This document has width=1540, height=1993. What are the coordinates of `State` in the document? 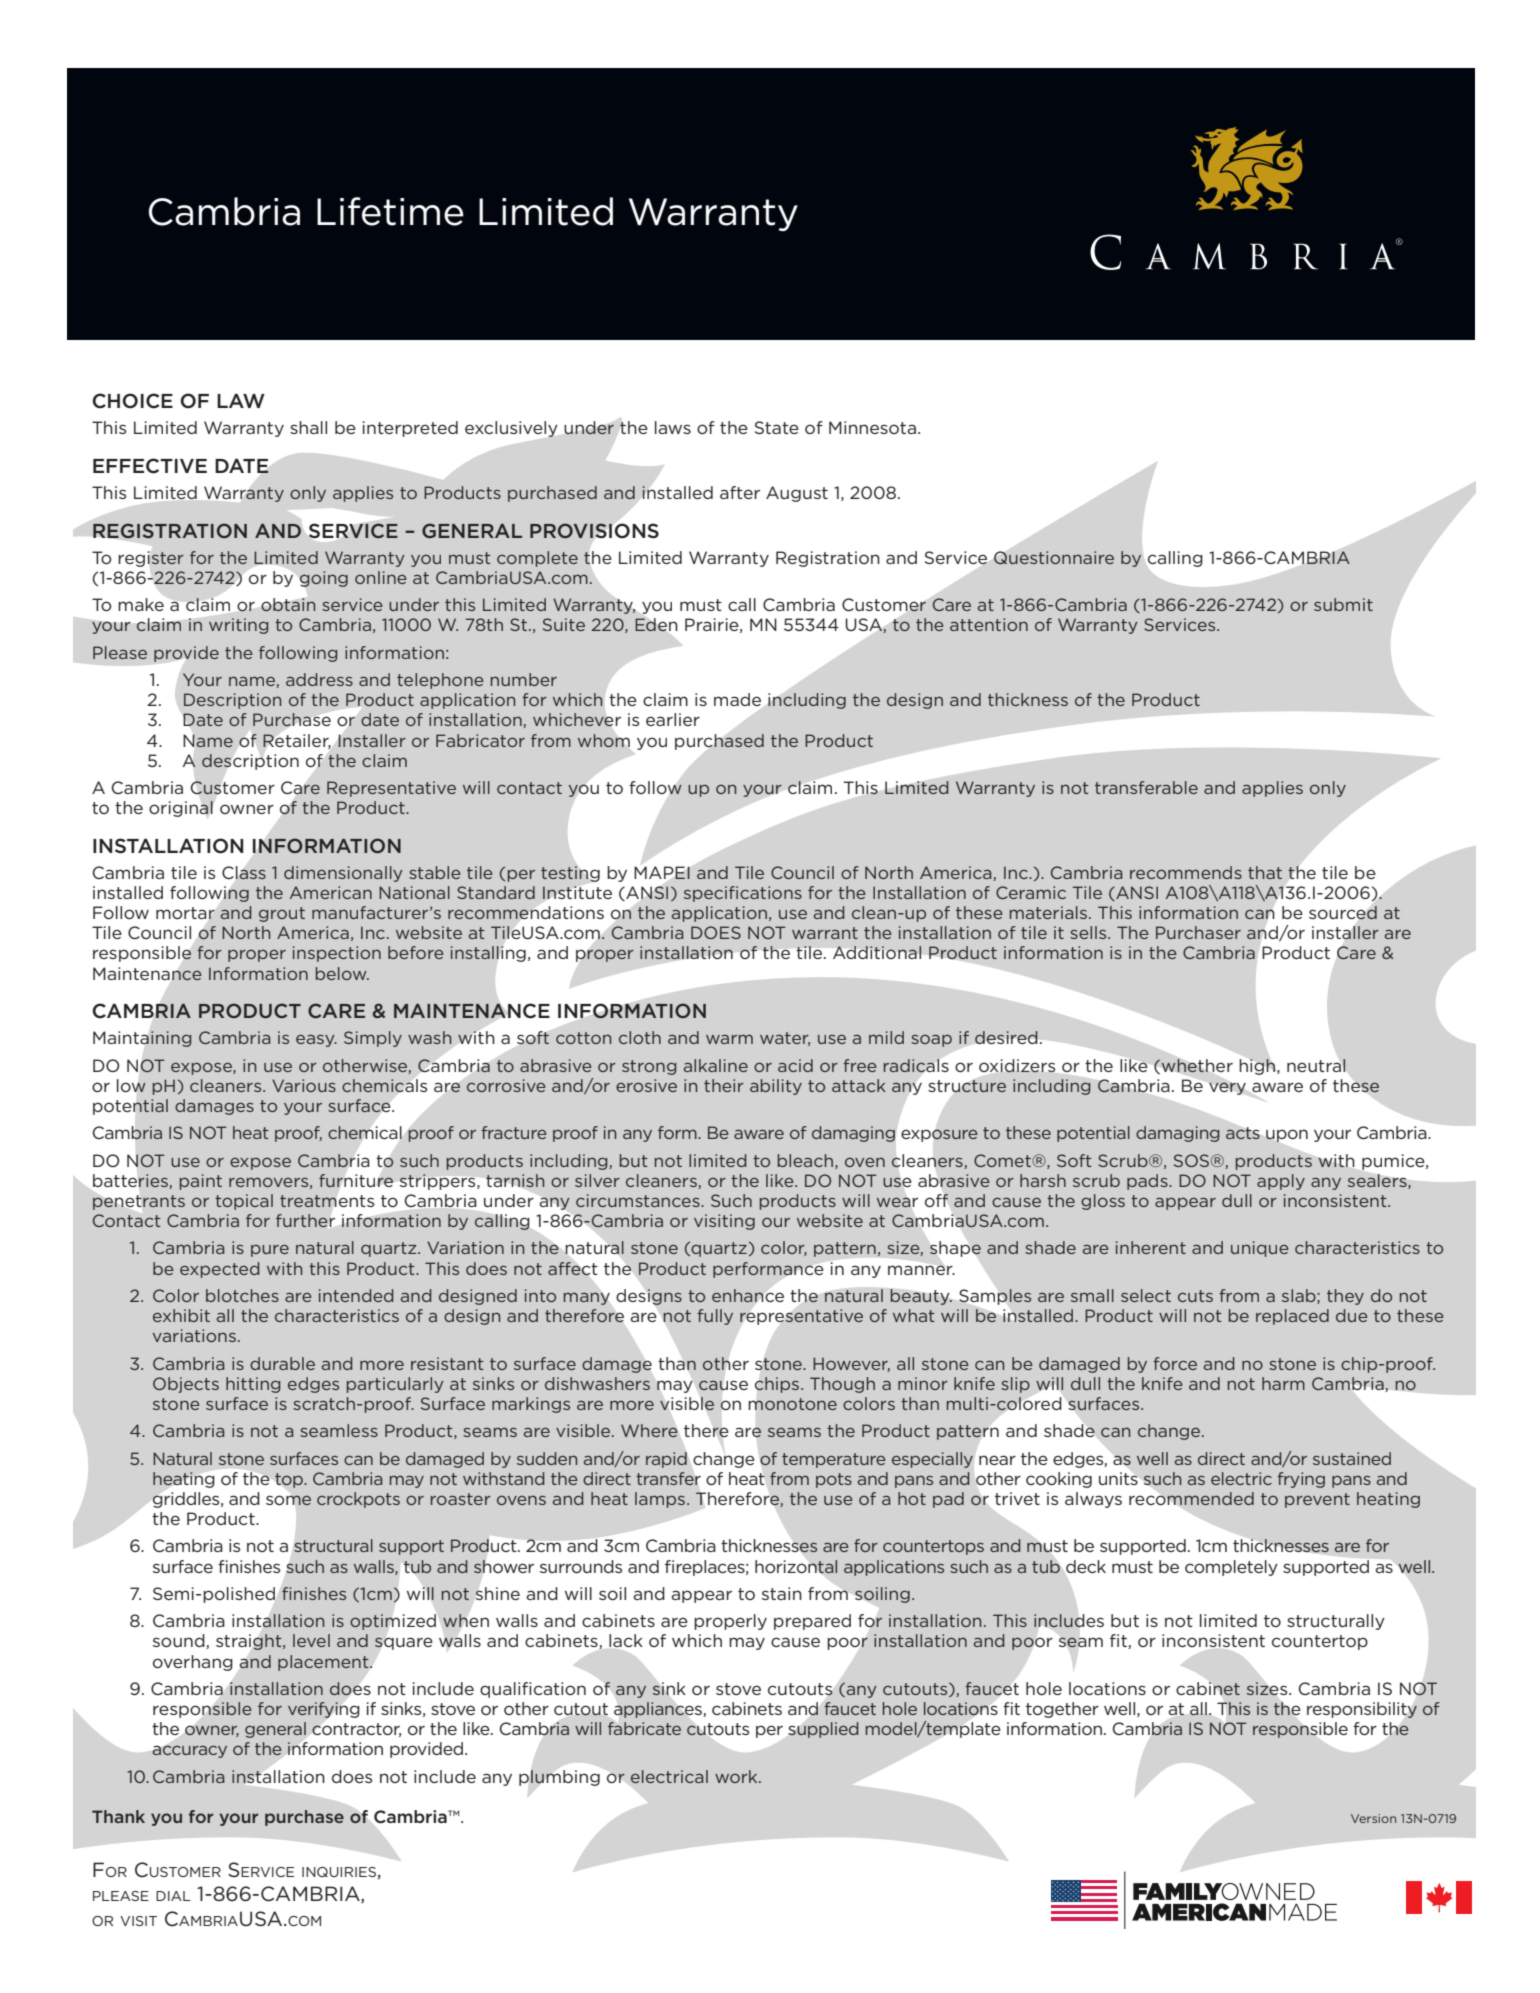 It's located at (777, 427).
